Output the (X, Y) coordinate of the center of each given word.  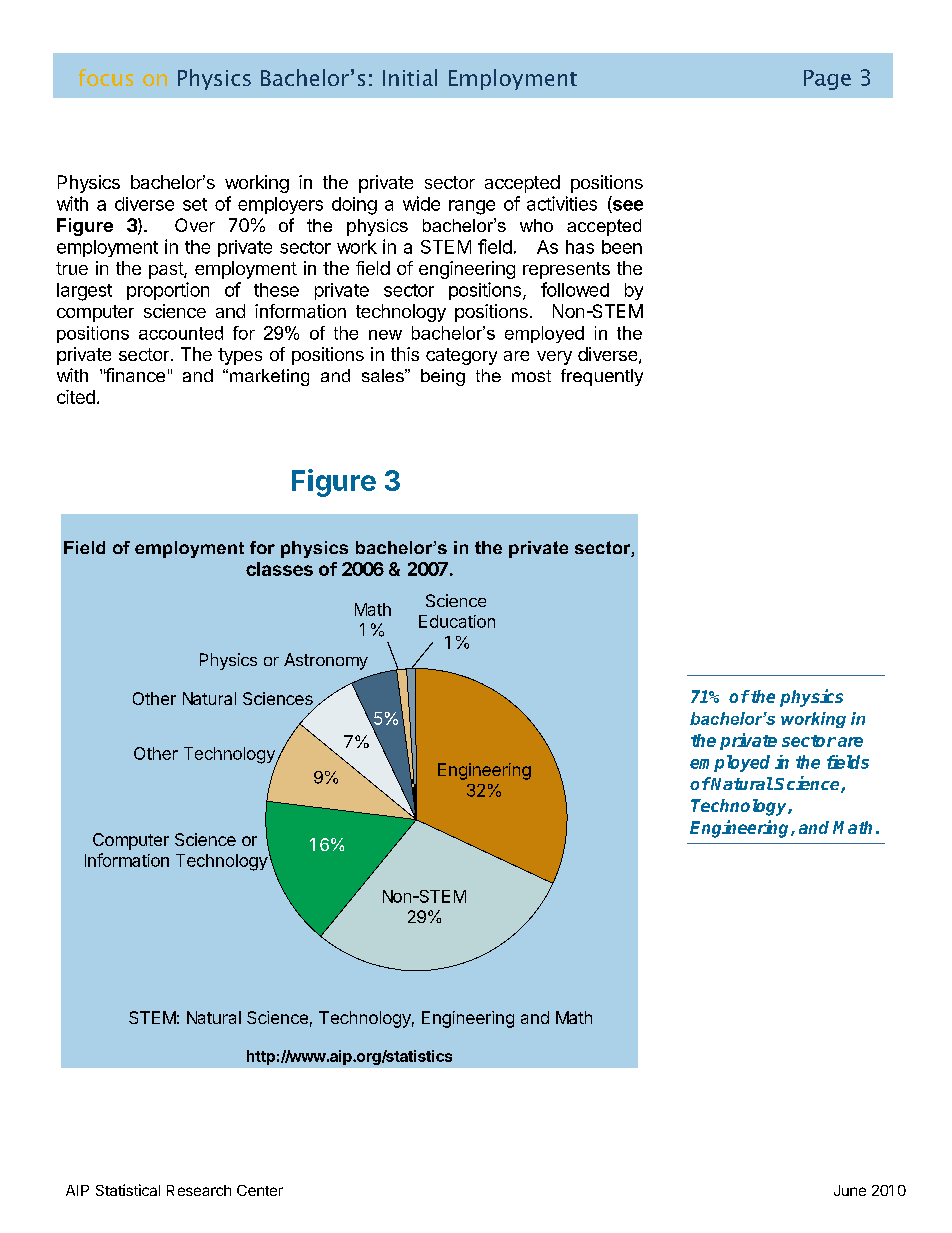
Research (199, 1190)
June (850, 1190)
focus (106, 77)
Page (827, 80)
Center (260, 1190)
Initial (410, 77)
